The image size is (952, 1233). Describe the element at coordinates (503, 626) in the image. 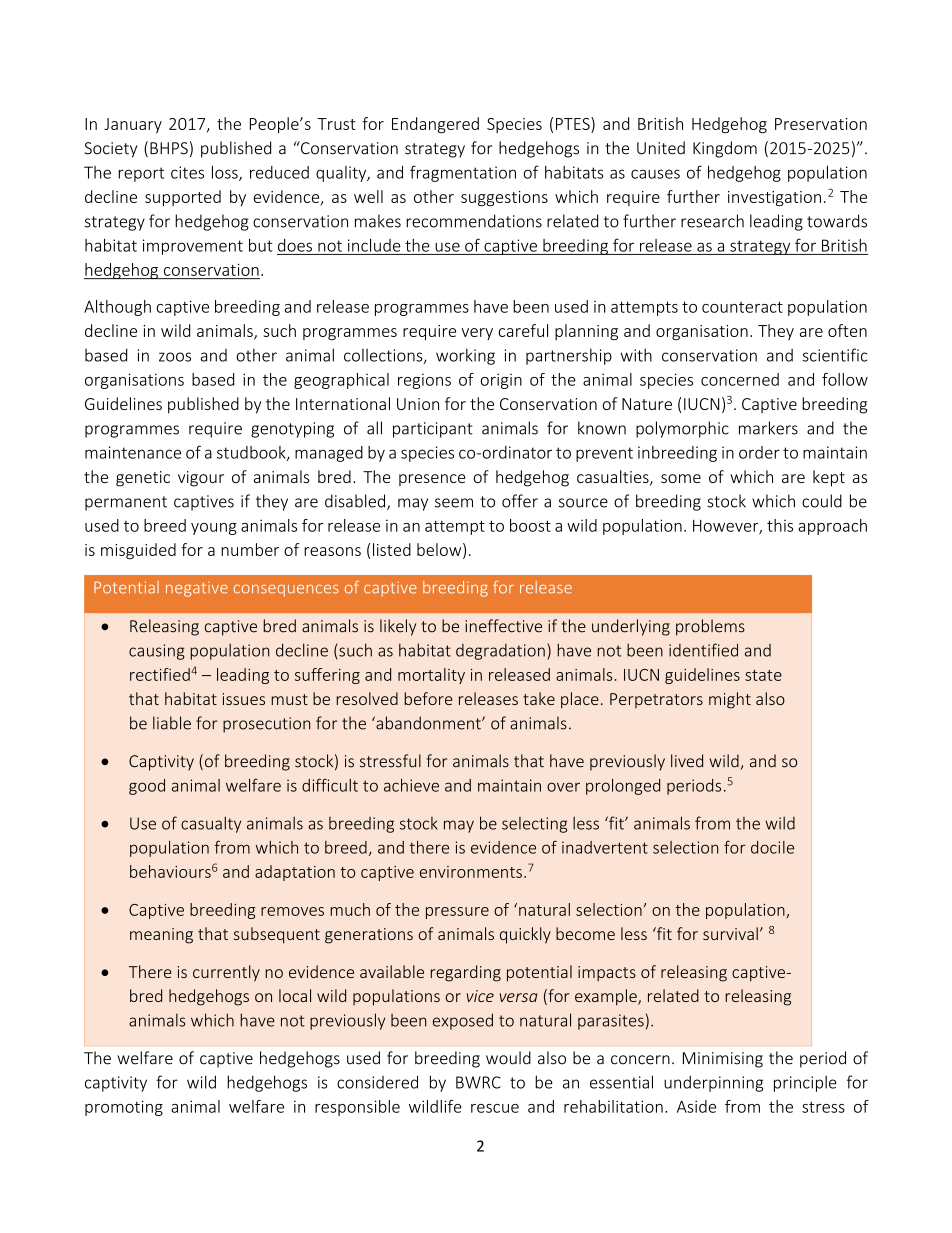

I see `ineffective` at that location.
